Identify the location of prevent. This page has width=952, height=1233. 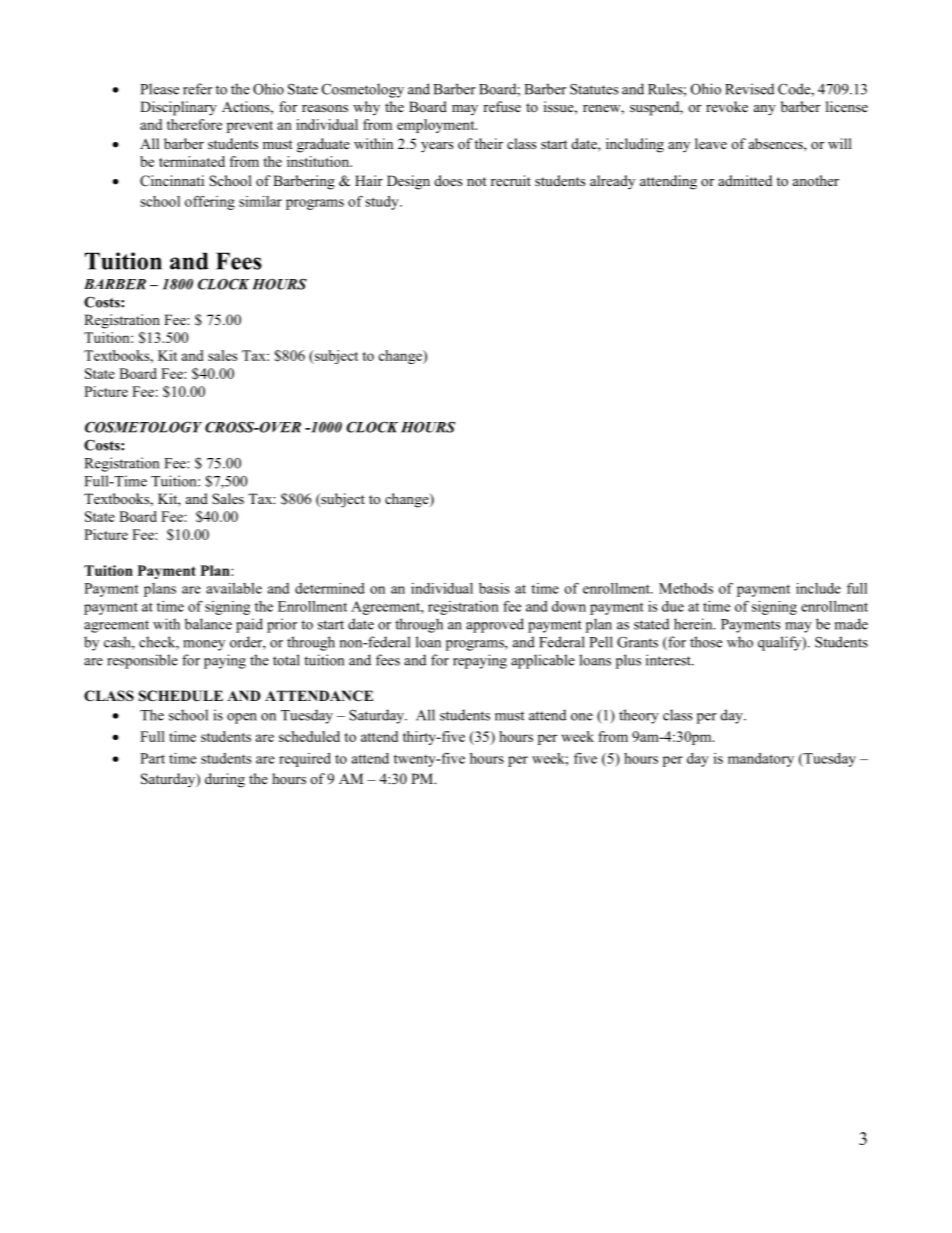
(250, 127).
